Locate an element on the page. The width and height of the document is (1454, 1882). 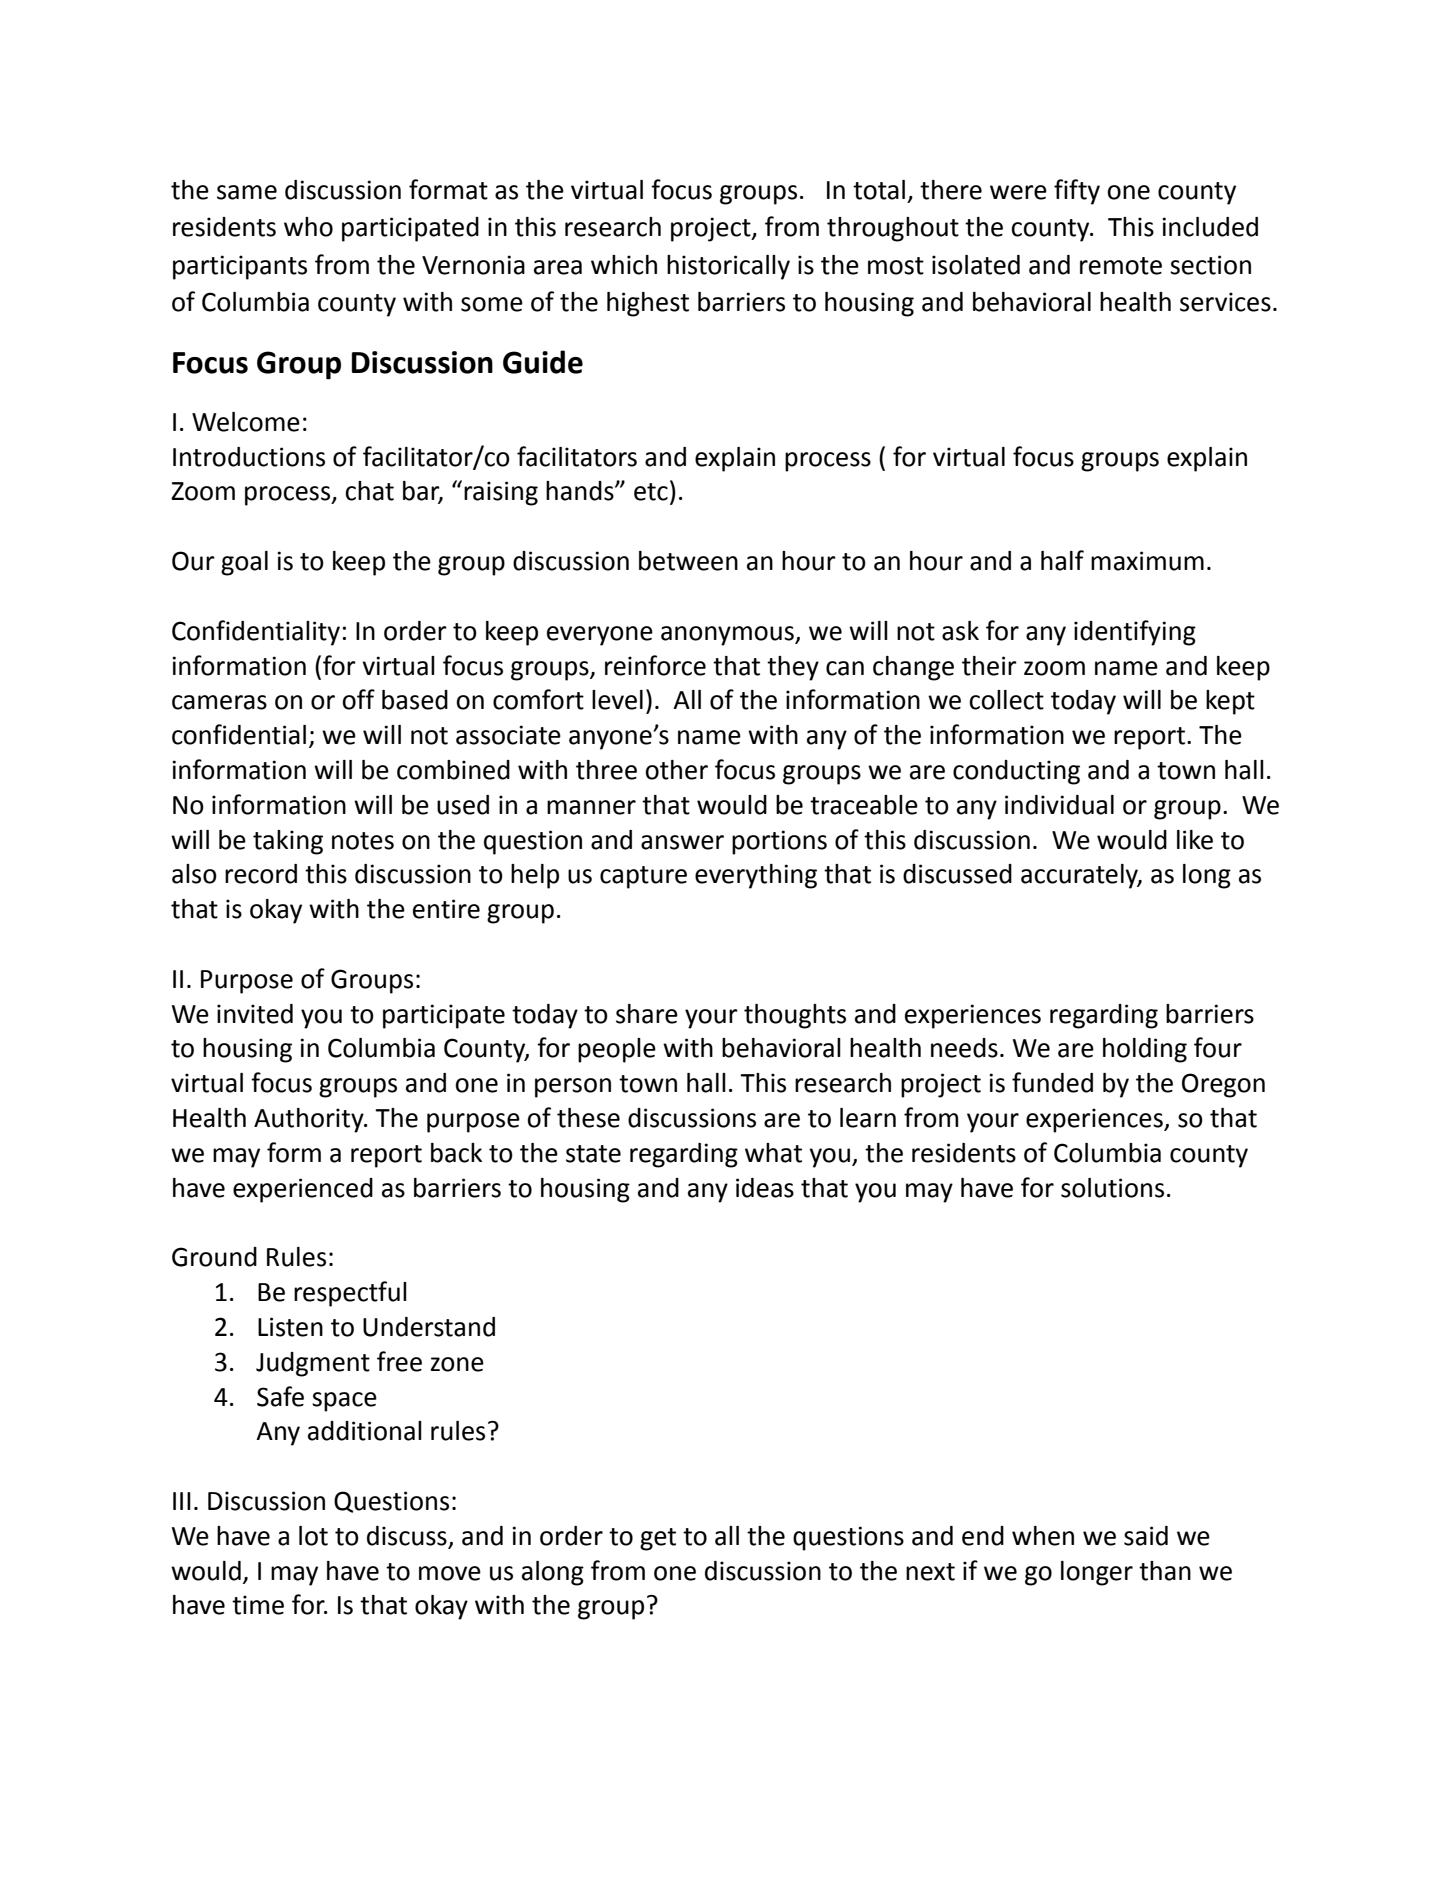
who is located at coordinates (308, 227).
